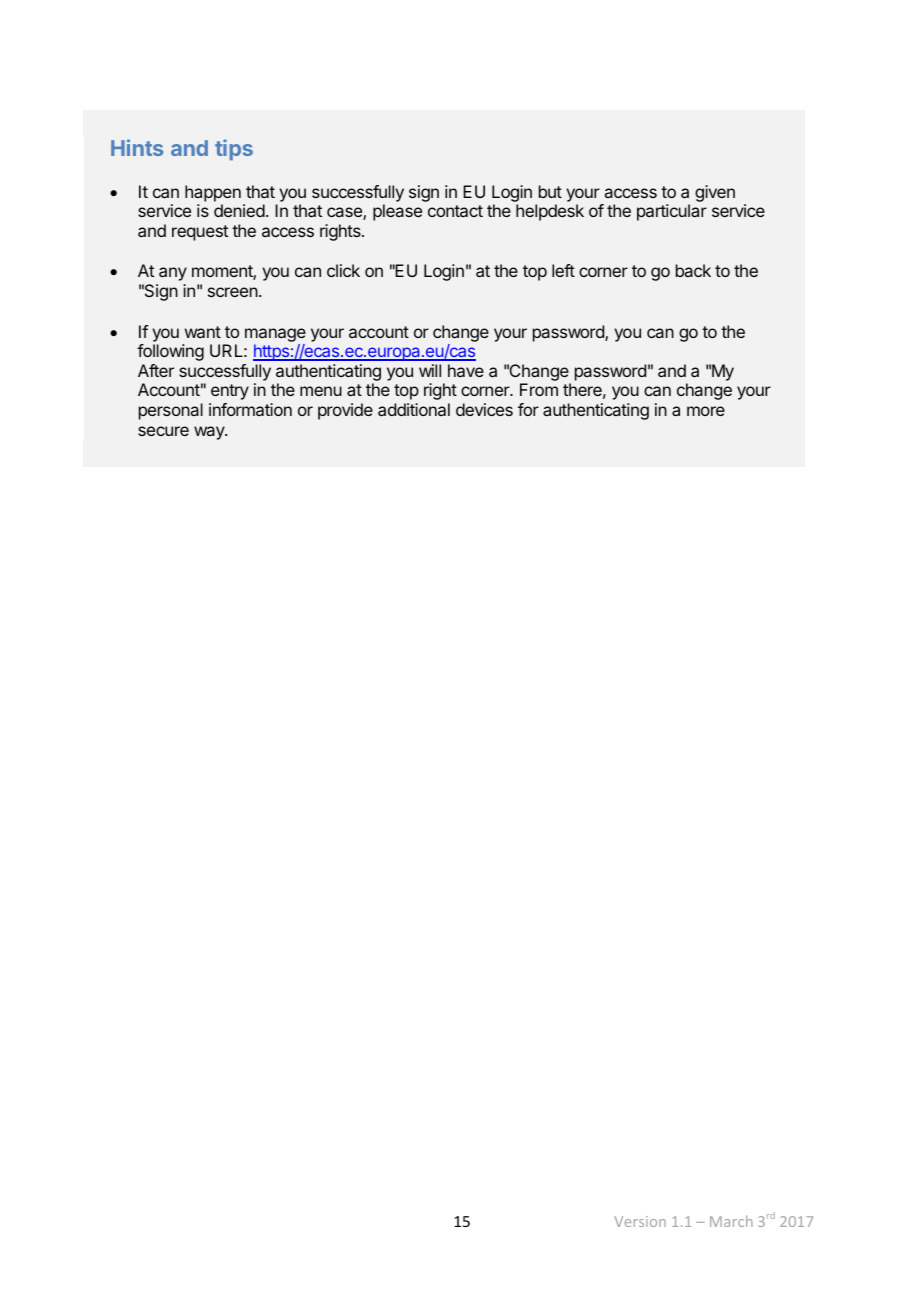 Image resolution: width=924 pixels, height=1308 pixels. Describe the element at coordinates (706, 411) in the image. I see `more` at that location.
